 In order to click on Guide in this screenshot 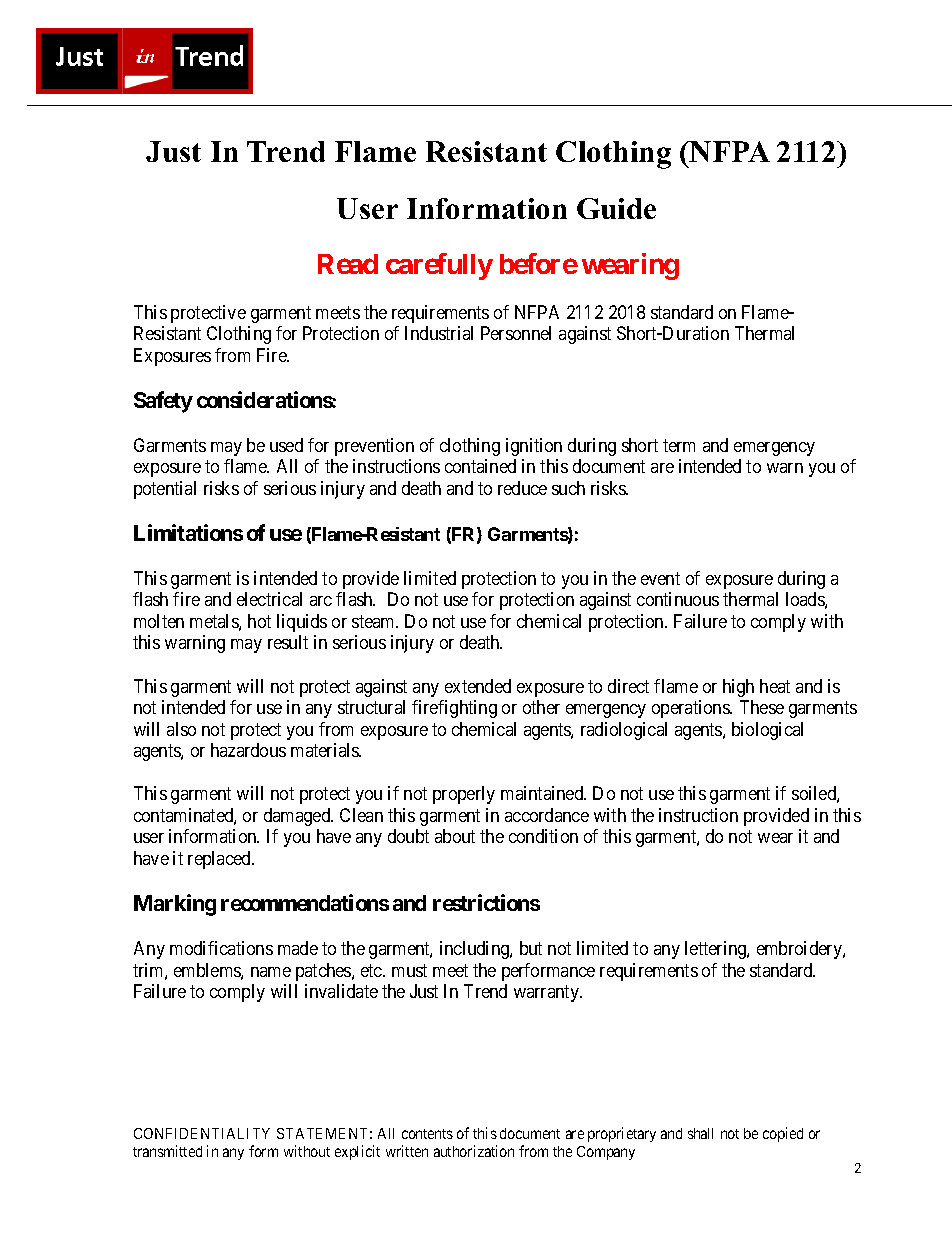, I will do `click(616, 208)`.
